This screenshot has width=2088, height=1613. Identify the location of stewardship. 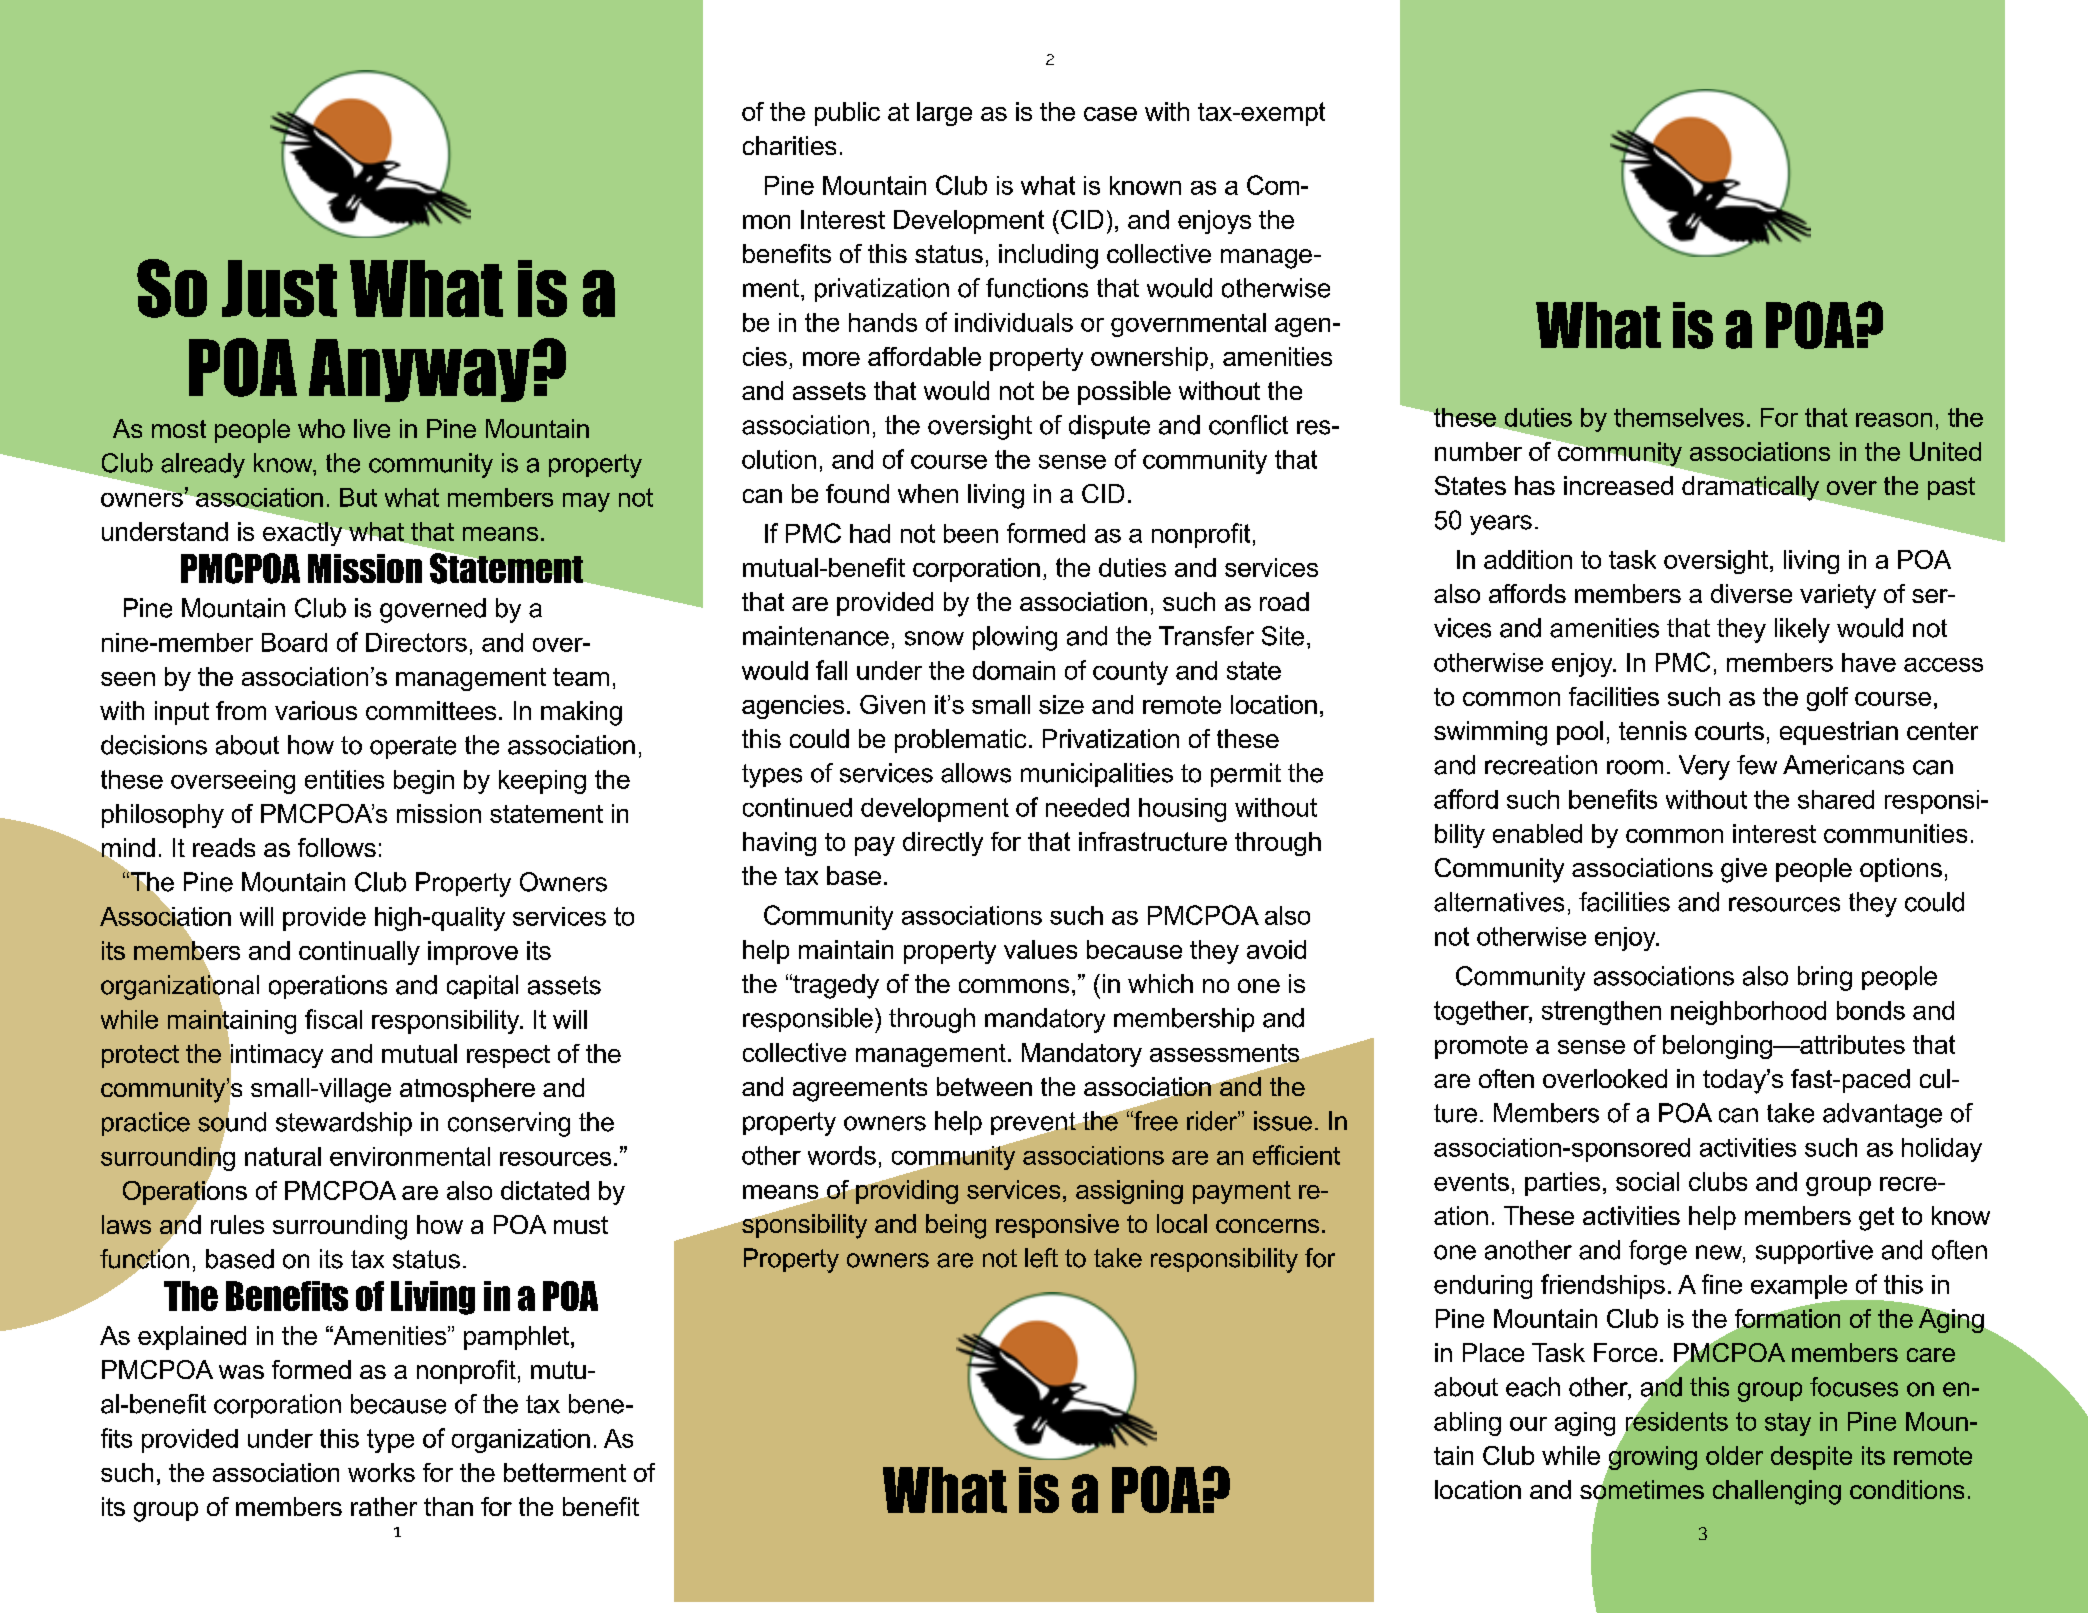
(344, 1124).
